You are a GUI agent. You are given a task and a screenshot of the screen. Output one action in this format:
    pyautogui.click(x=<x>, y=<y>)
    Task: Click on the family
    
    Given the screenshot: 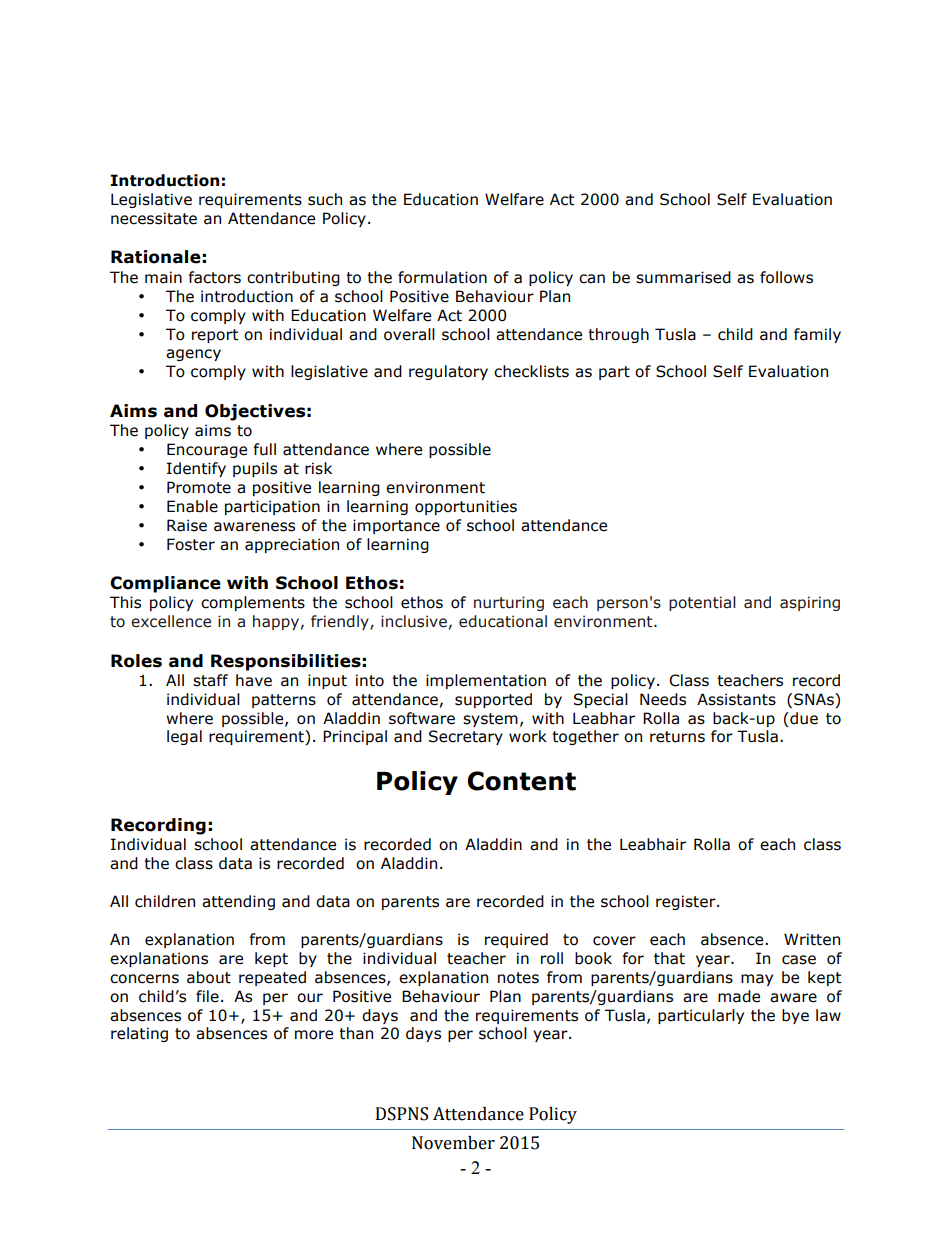 What is the action you would take?
    pyautogui.click(x=817, y=335)
